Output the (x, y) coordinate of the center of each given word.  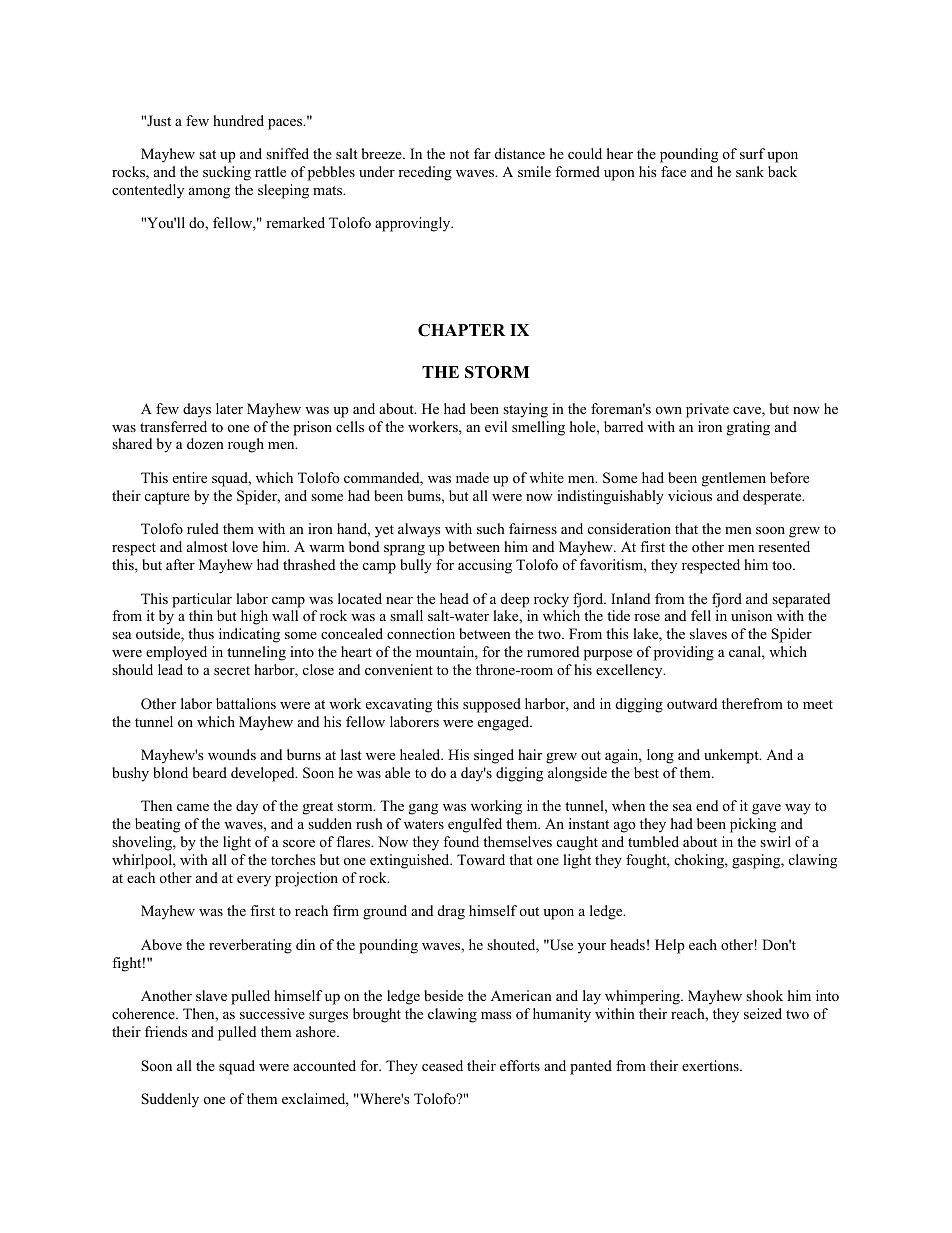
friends (166, 1031)
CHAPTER (461, 330)
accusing (485, 566)
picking (753, 825)
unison (751, 615)
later (229, 408)
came (193, 807)
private (707, 410)
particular (202, 600)
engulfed (475, 825)
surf (752, 153)
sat (207, 154)
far (482, 153)
